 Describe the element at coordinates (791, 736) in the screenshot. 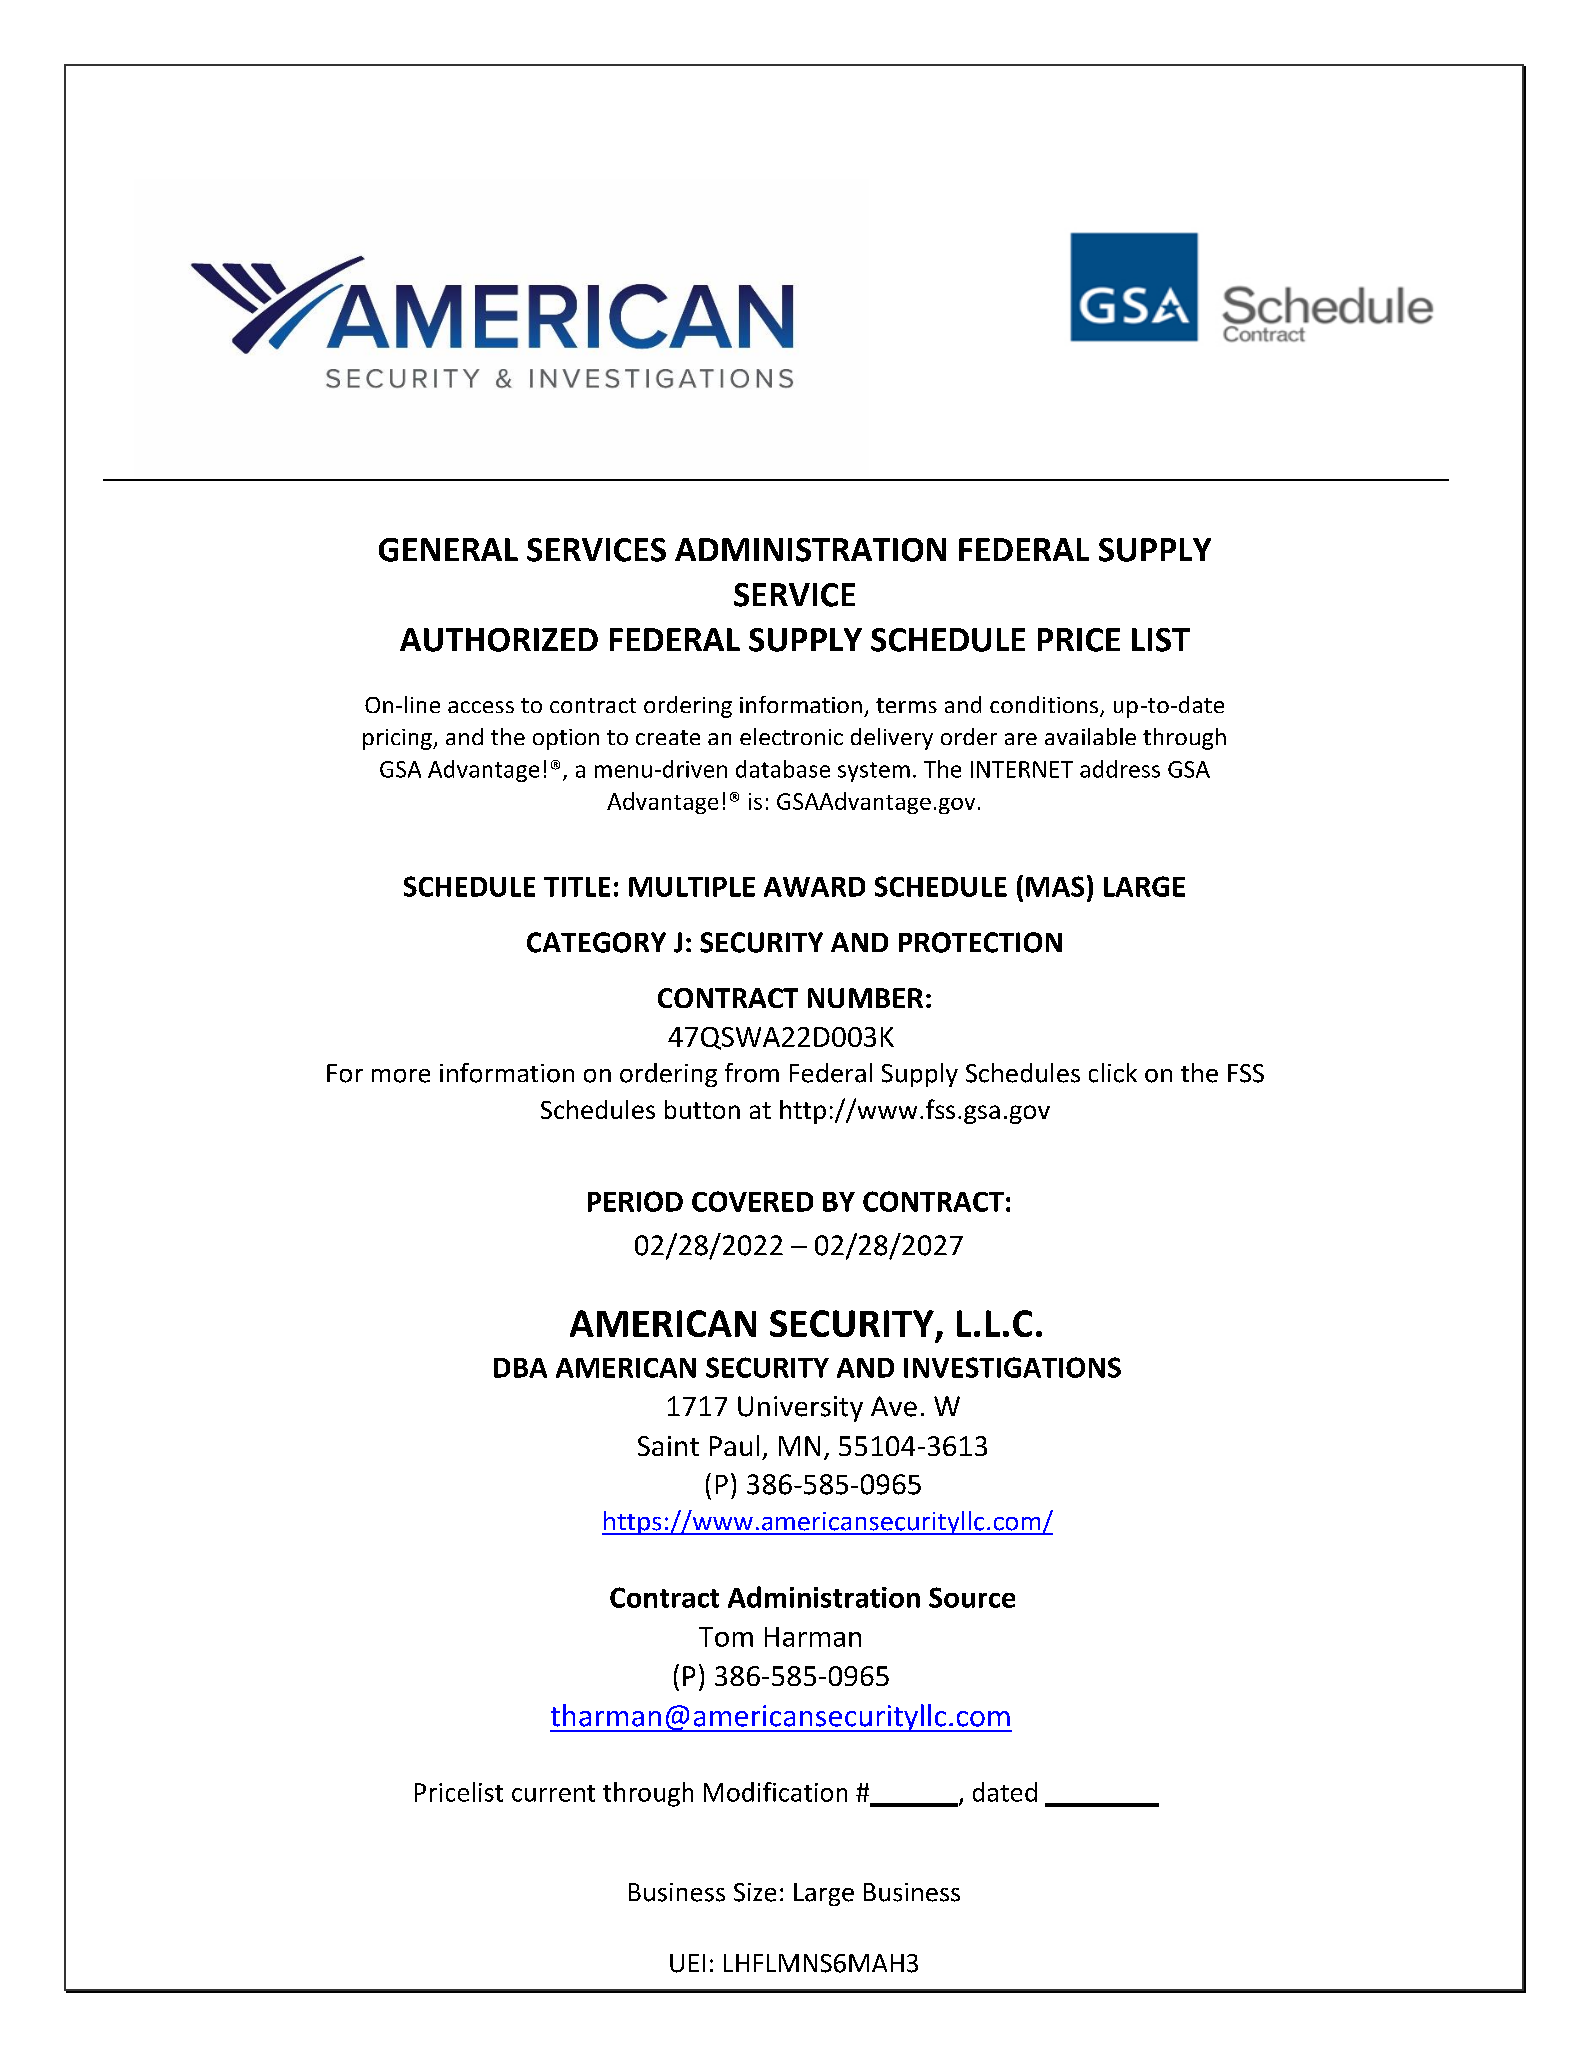

I see `electronic` at that location.
